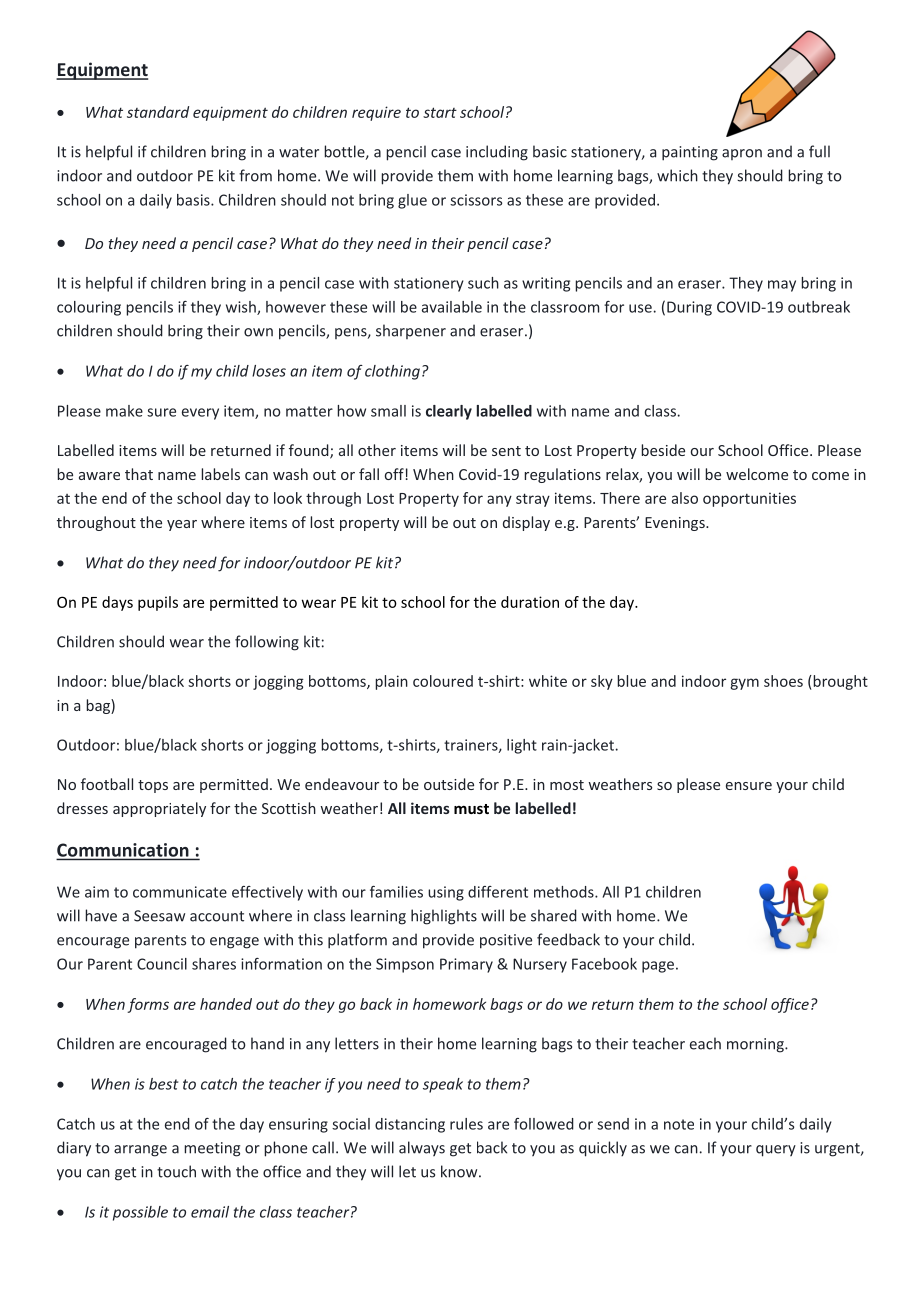  I want to click on touch, so click(176, 1171).
